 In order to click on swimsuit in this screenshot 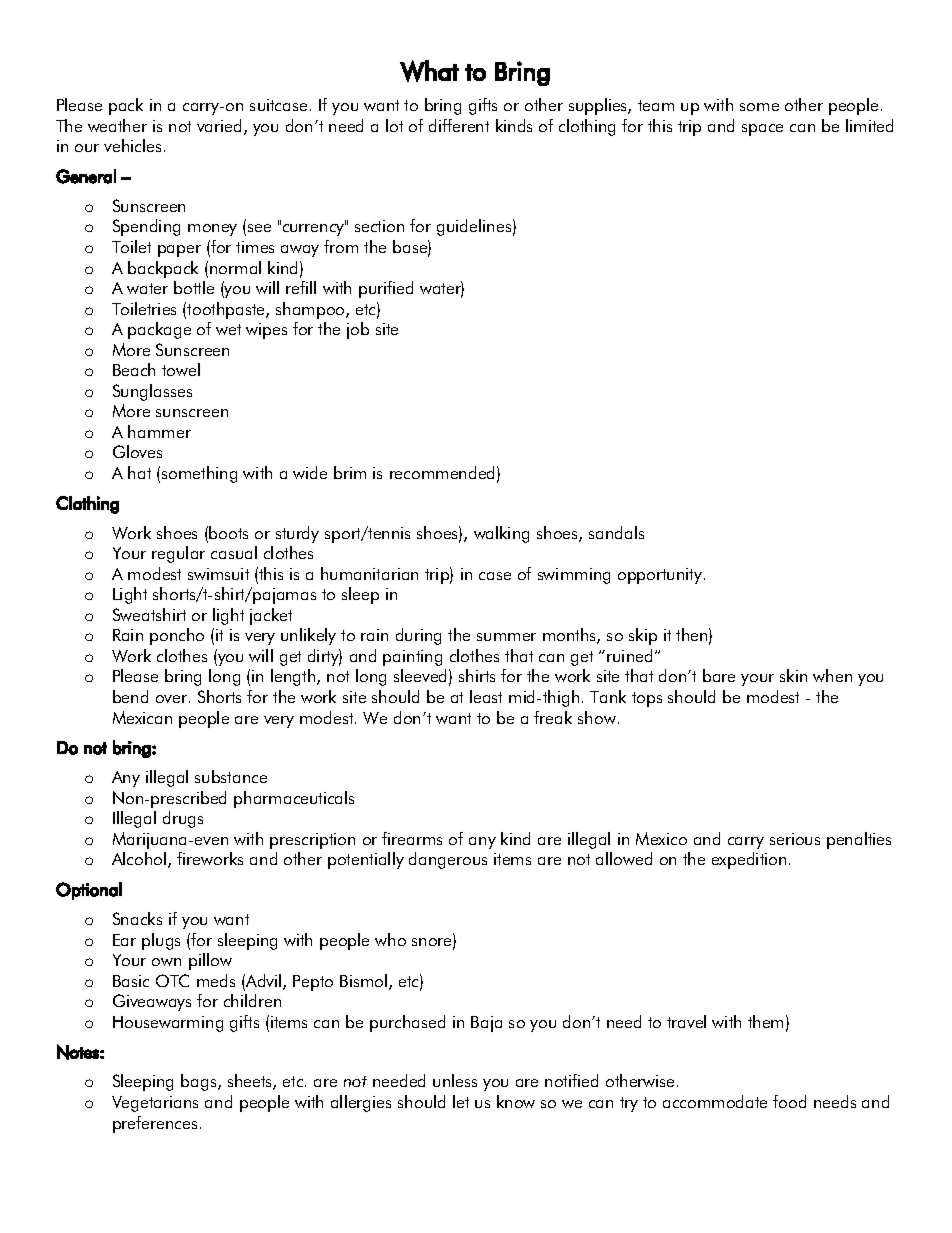, I will do `click(218, 574)`.
